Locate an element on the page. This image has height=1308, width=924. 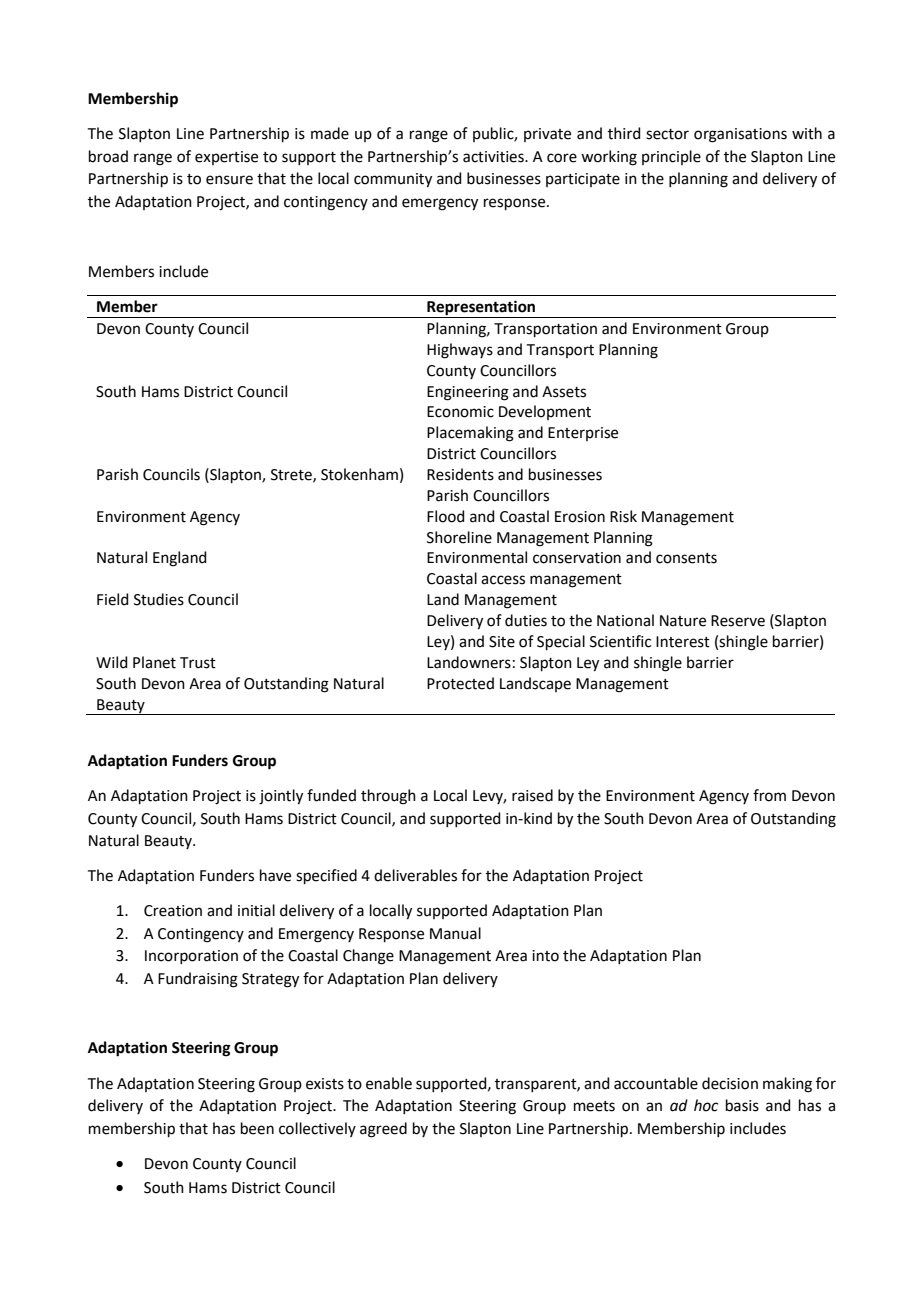
Residents is located at coordinates (460, 474).
